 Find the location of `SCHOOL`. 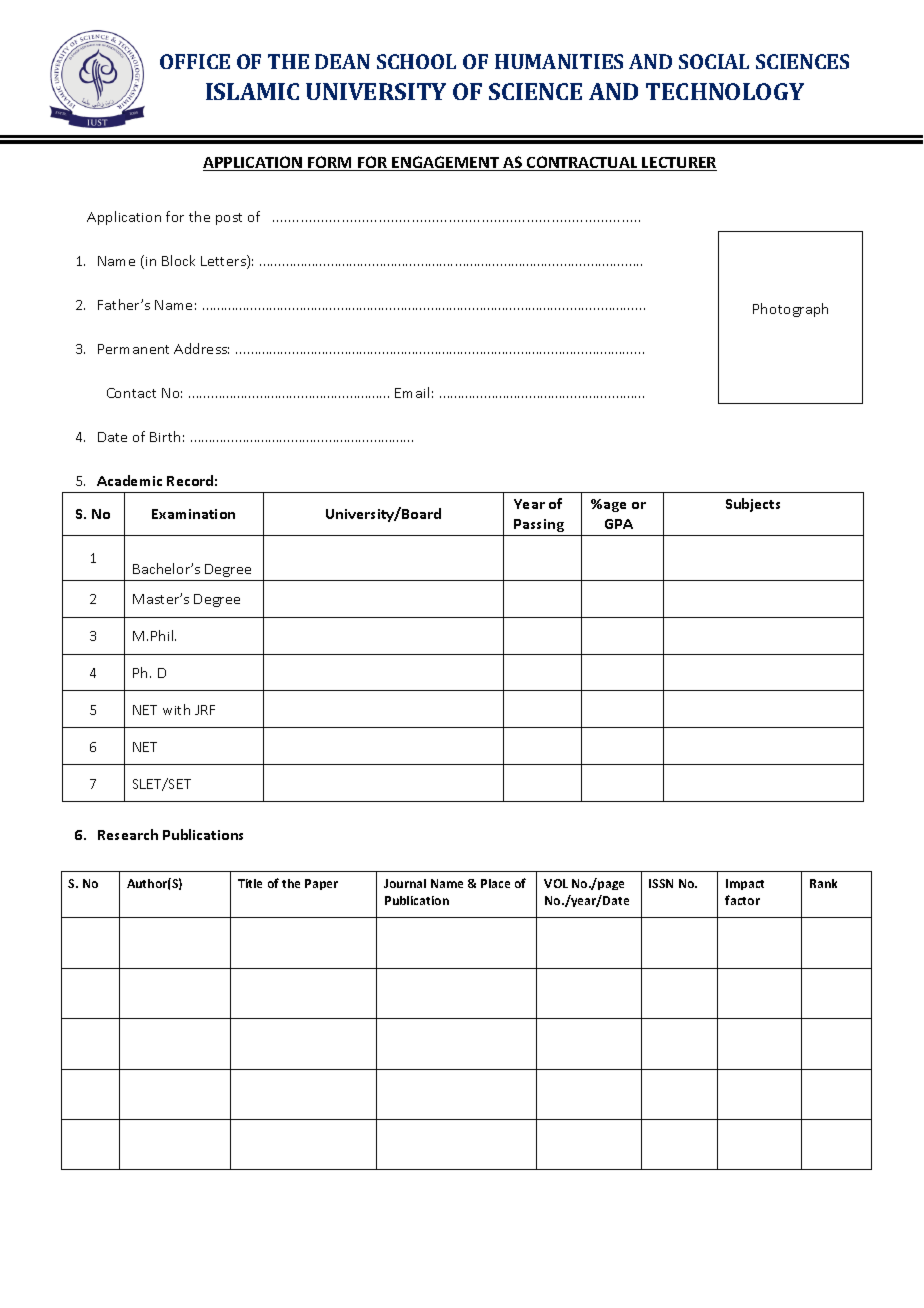

SCHOOL is located at coordinates (416, 61).
